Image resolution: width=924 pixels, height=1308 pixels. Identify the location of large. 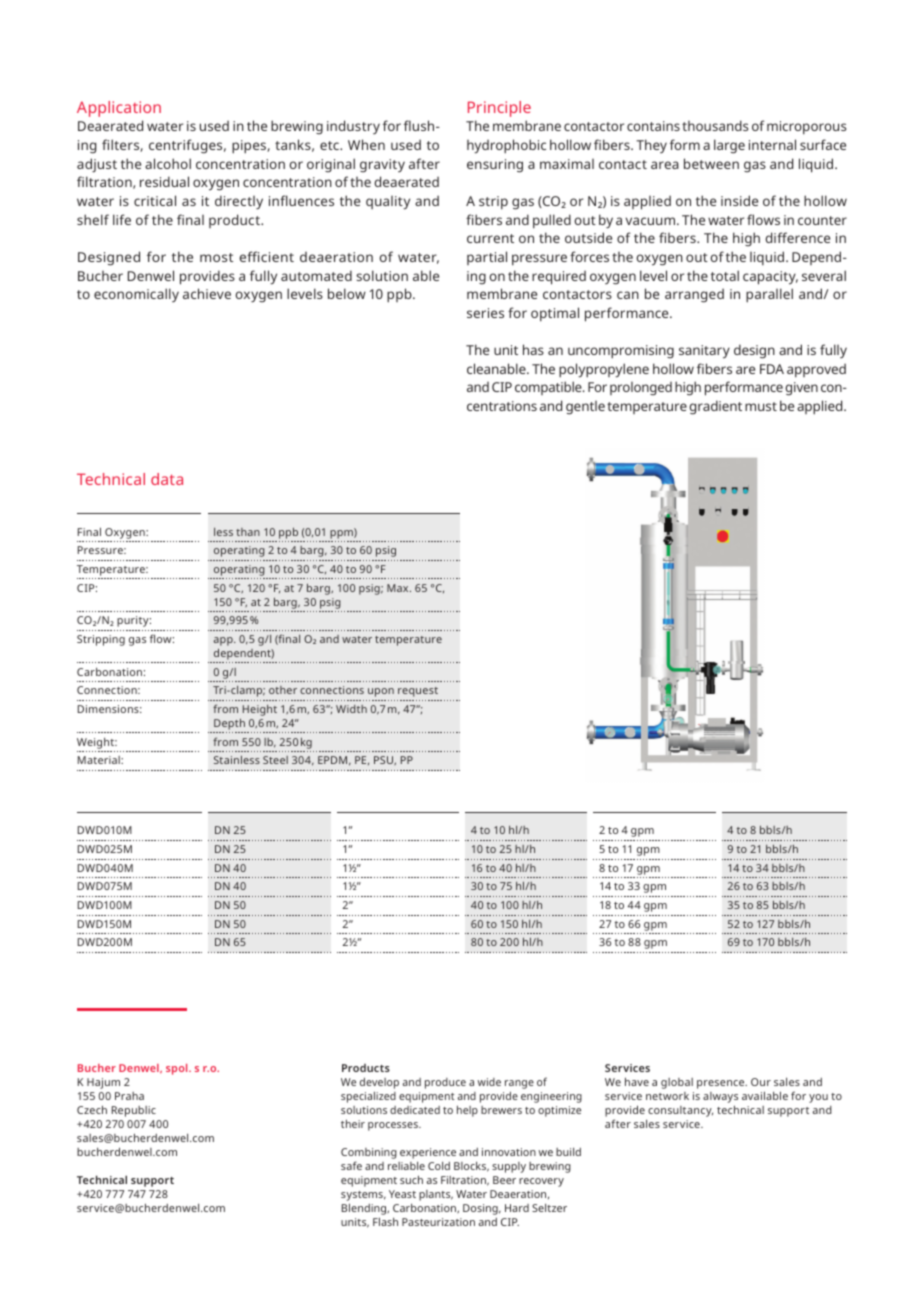
(729, 146).
